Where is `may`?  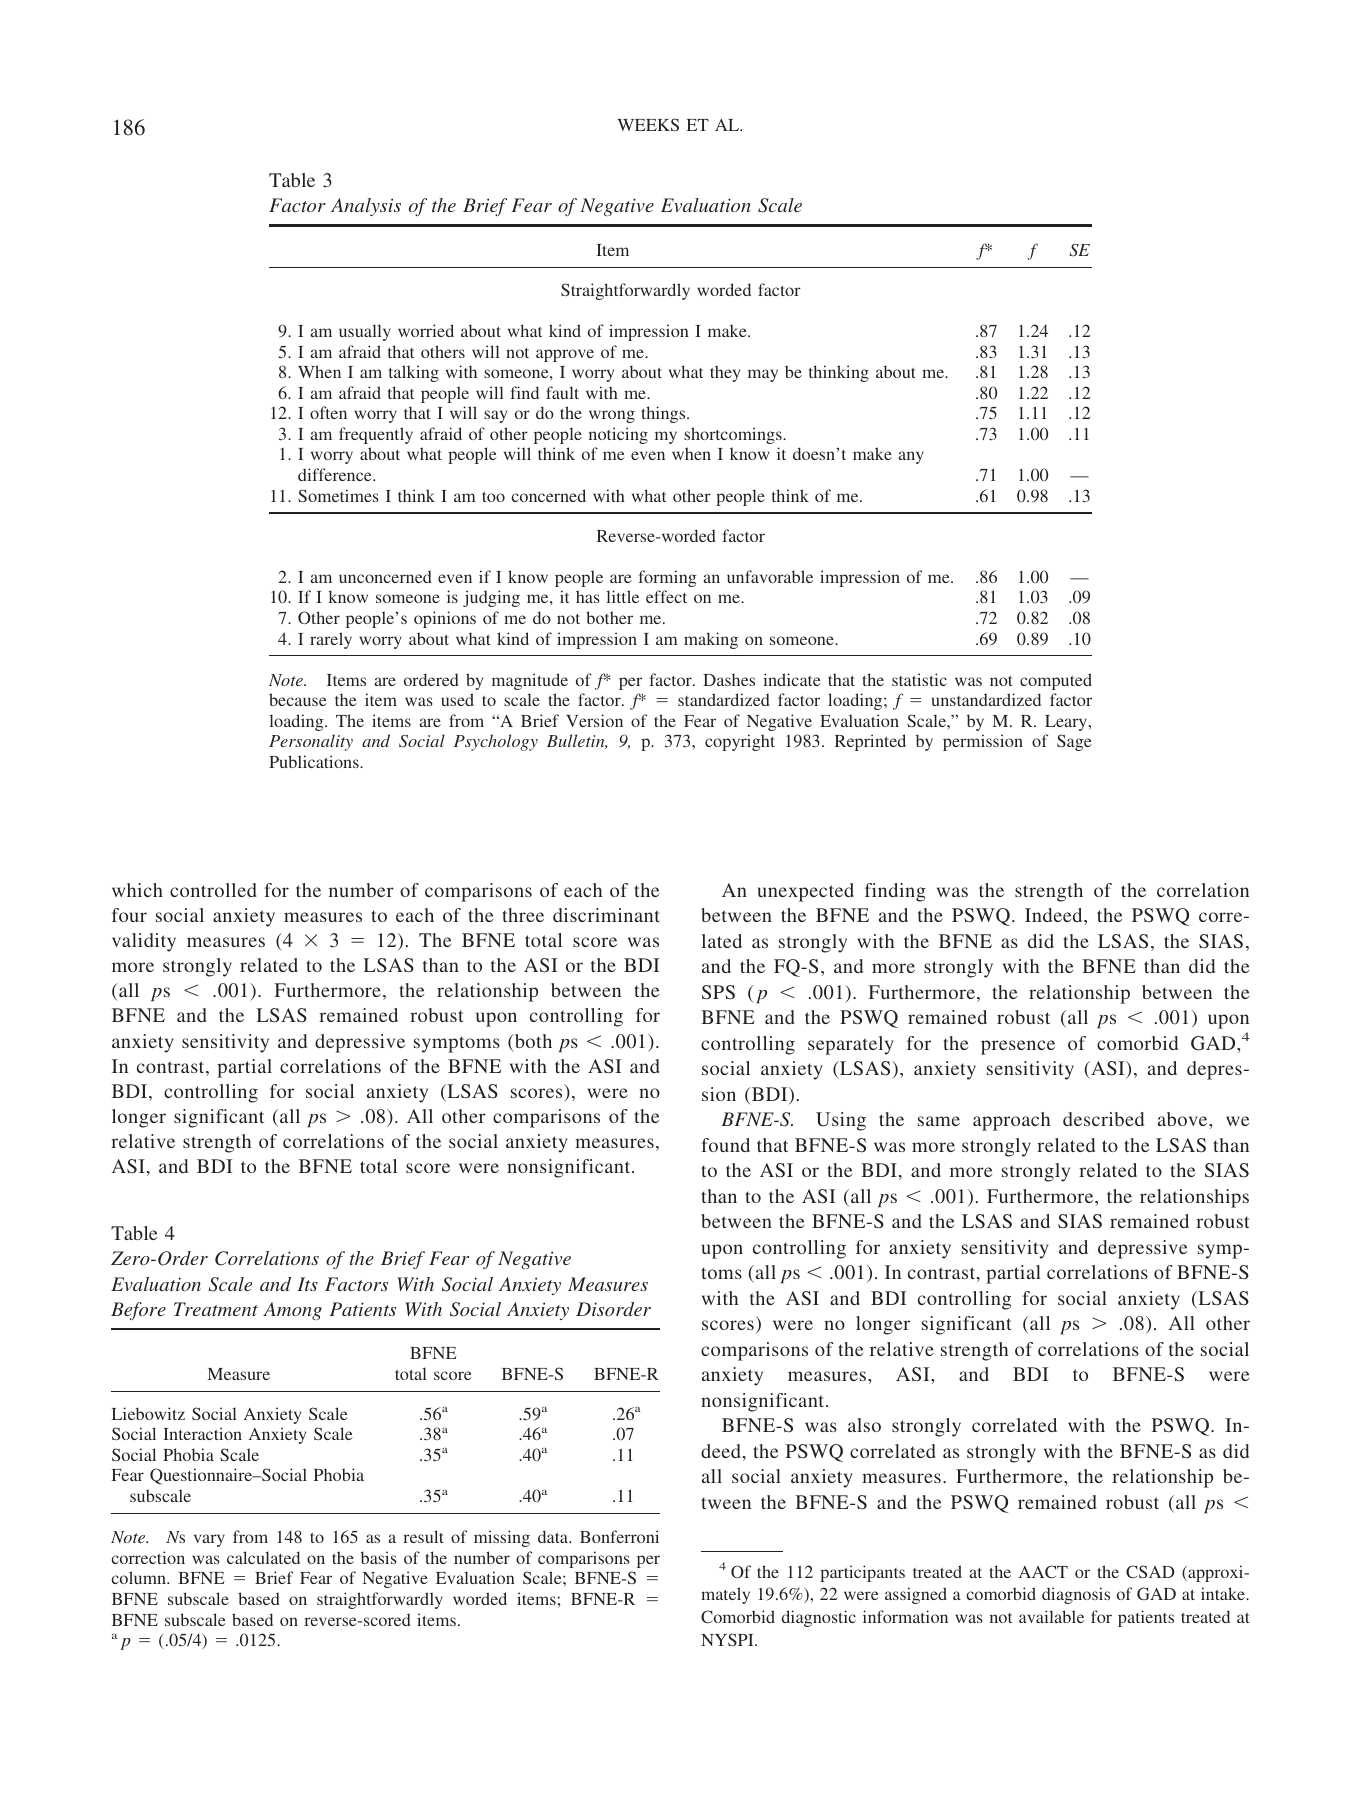
may is located at coordinates (763, 375).
